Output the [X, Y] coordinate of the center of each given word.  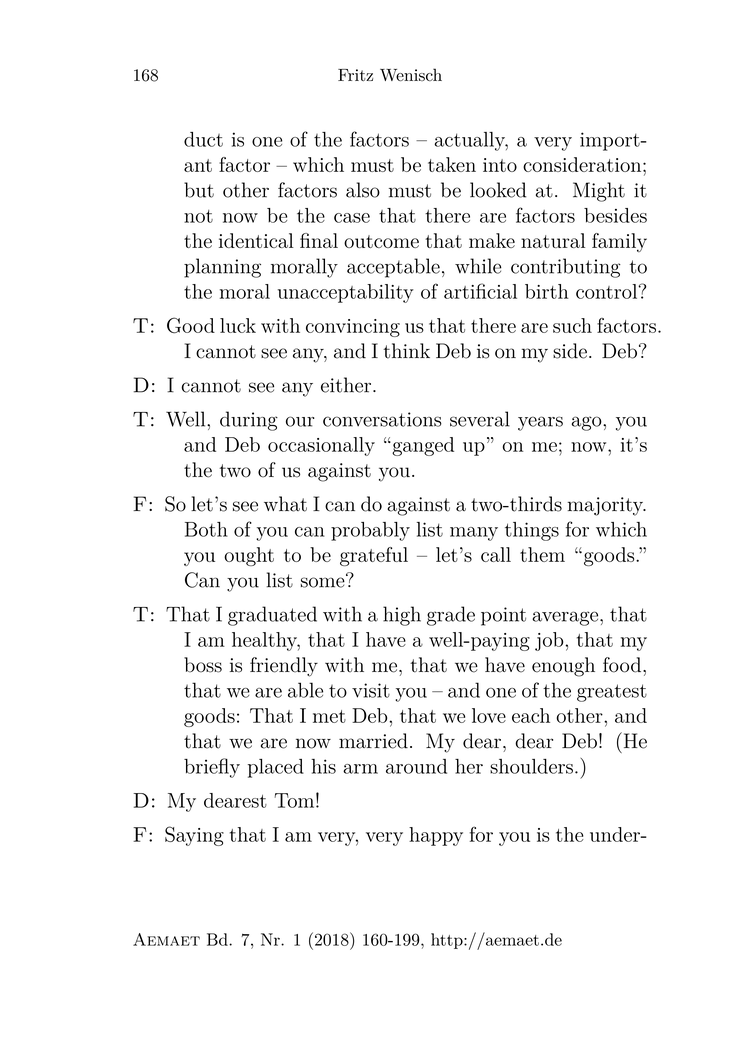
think [406, 351]
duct [203, 139]
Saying [194, 836]
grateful [374, 556]
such [572, 325]
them [542, 554]
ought [249, 556]
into [500, 165]
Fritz [355, 75]
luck [238, 325]
